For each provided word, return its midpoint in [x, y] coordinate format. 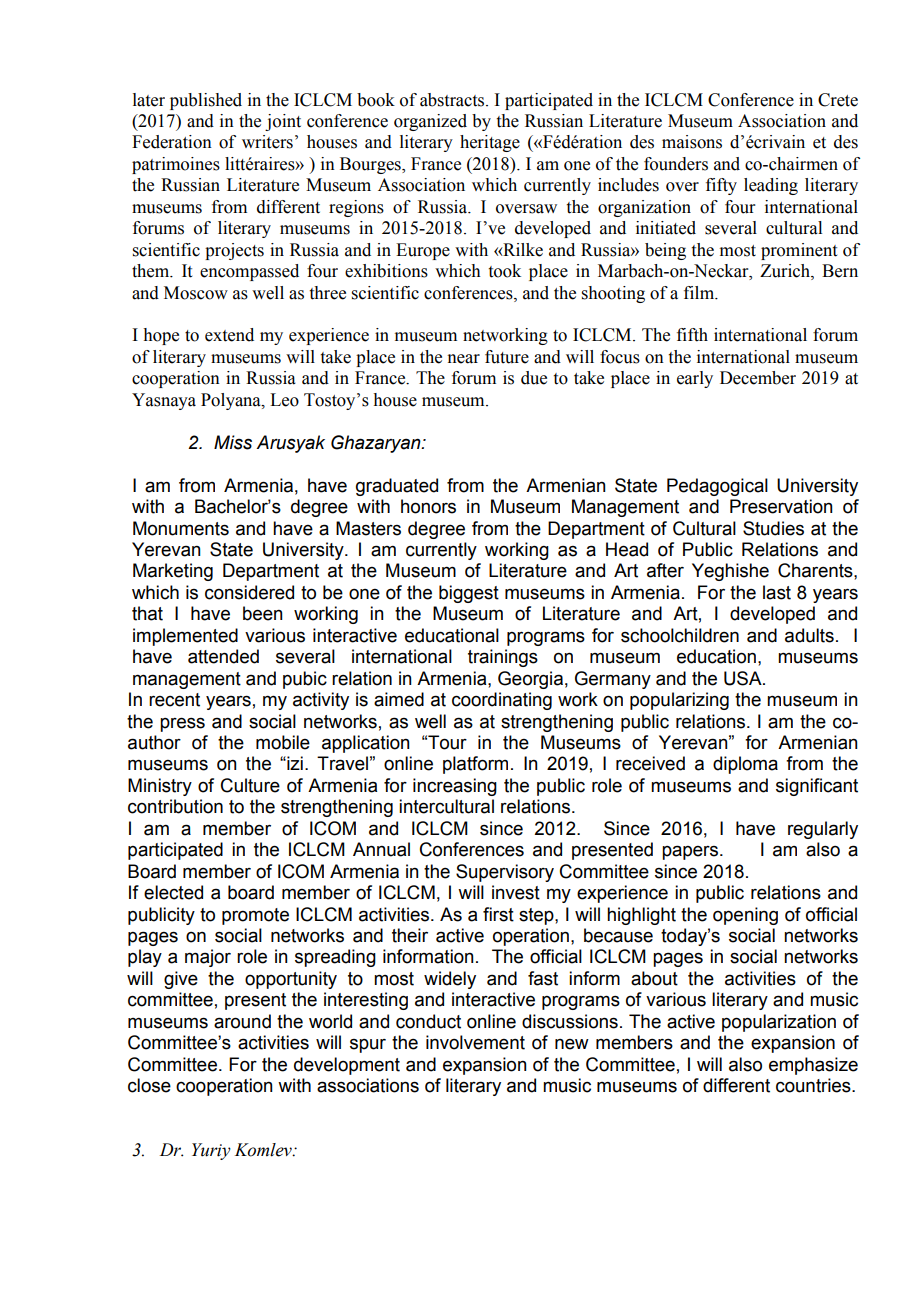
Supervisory [505, 873]
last [777, 592]
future [507, 357]
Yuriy [211, 1151]
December [758, 378]
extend [229, 335]
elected [173, 892]
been [263, 613]
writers [267, 142]
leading [771, 186]
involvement [475, 1042]
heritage [490, 143]
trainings [503, 658]
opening [745, 916]
